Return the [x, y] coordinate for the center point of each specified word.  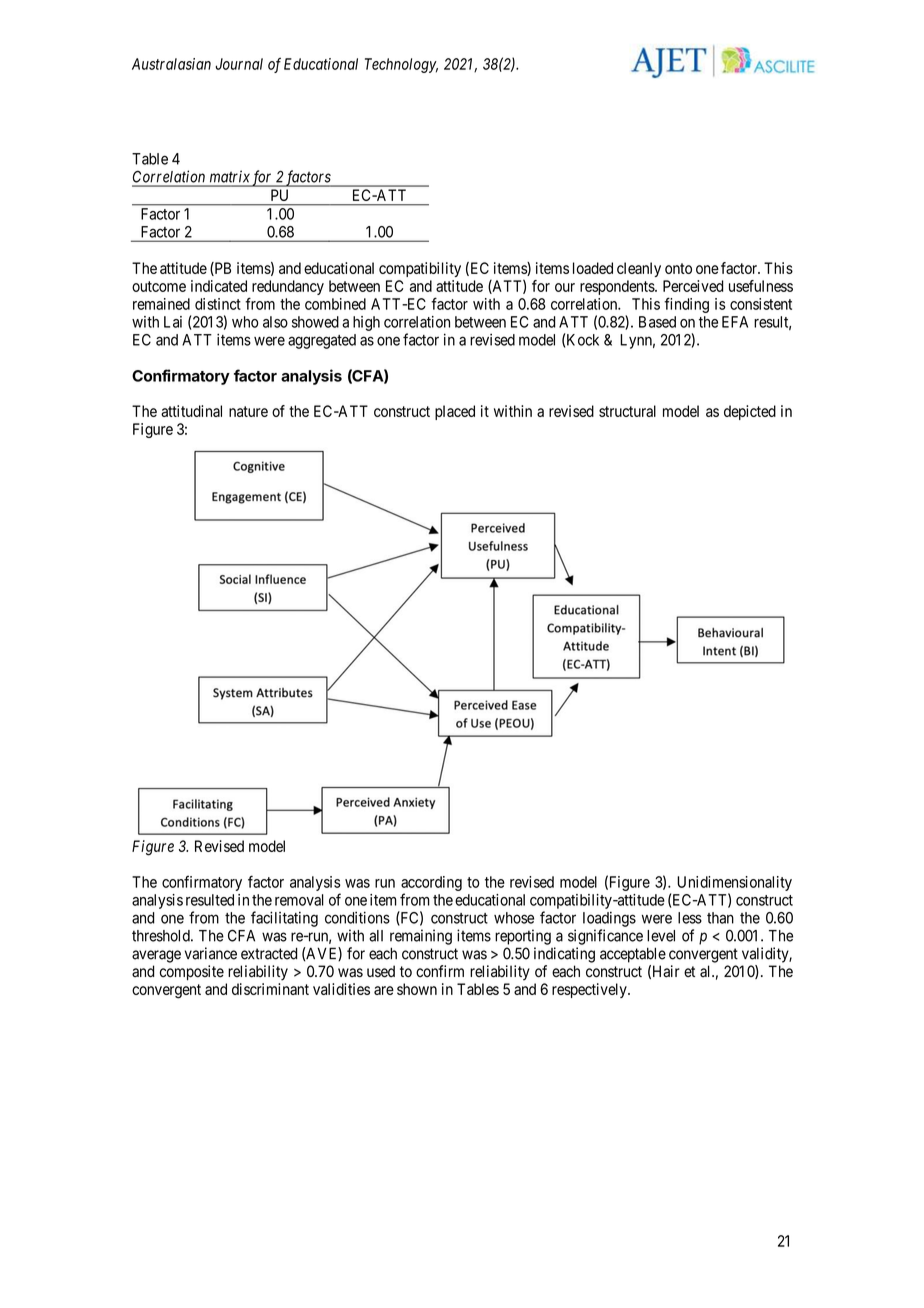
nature [248, 411]
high [366, 323]
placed [455, 412]
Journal [239, 64]
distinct [218, 304]
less [690, 918]
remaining [421, 937]
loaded [593, 268]
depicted [750, 412]
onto [678, 268]
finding [686, 305]
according [431, 885]
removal [299, 900]
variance [211, 953]
